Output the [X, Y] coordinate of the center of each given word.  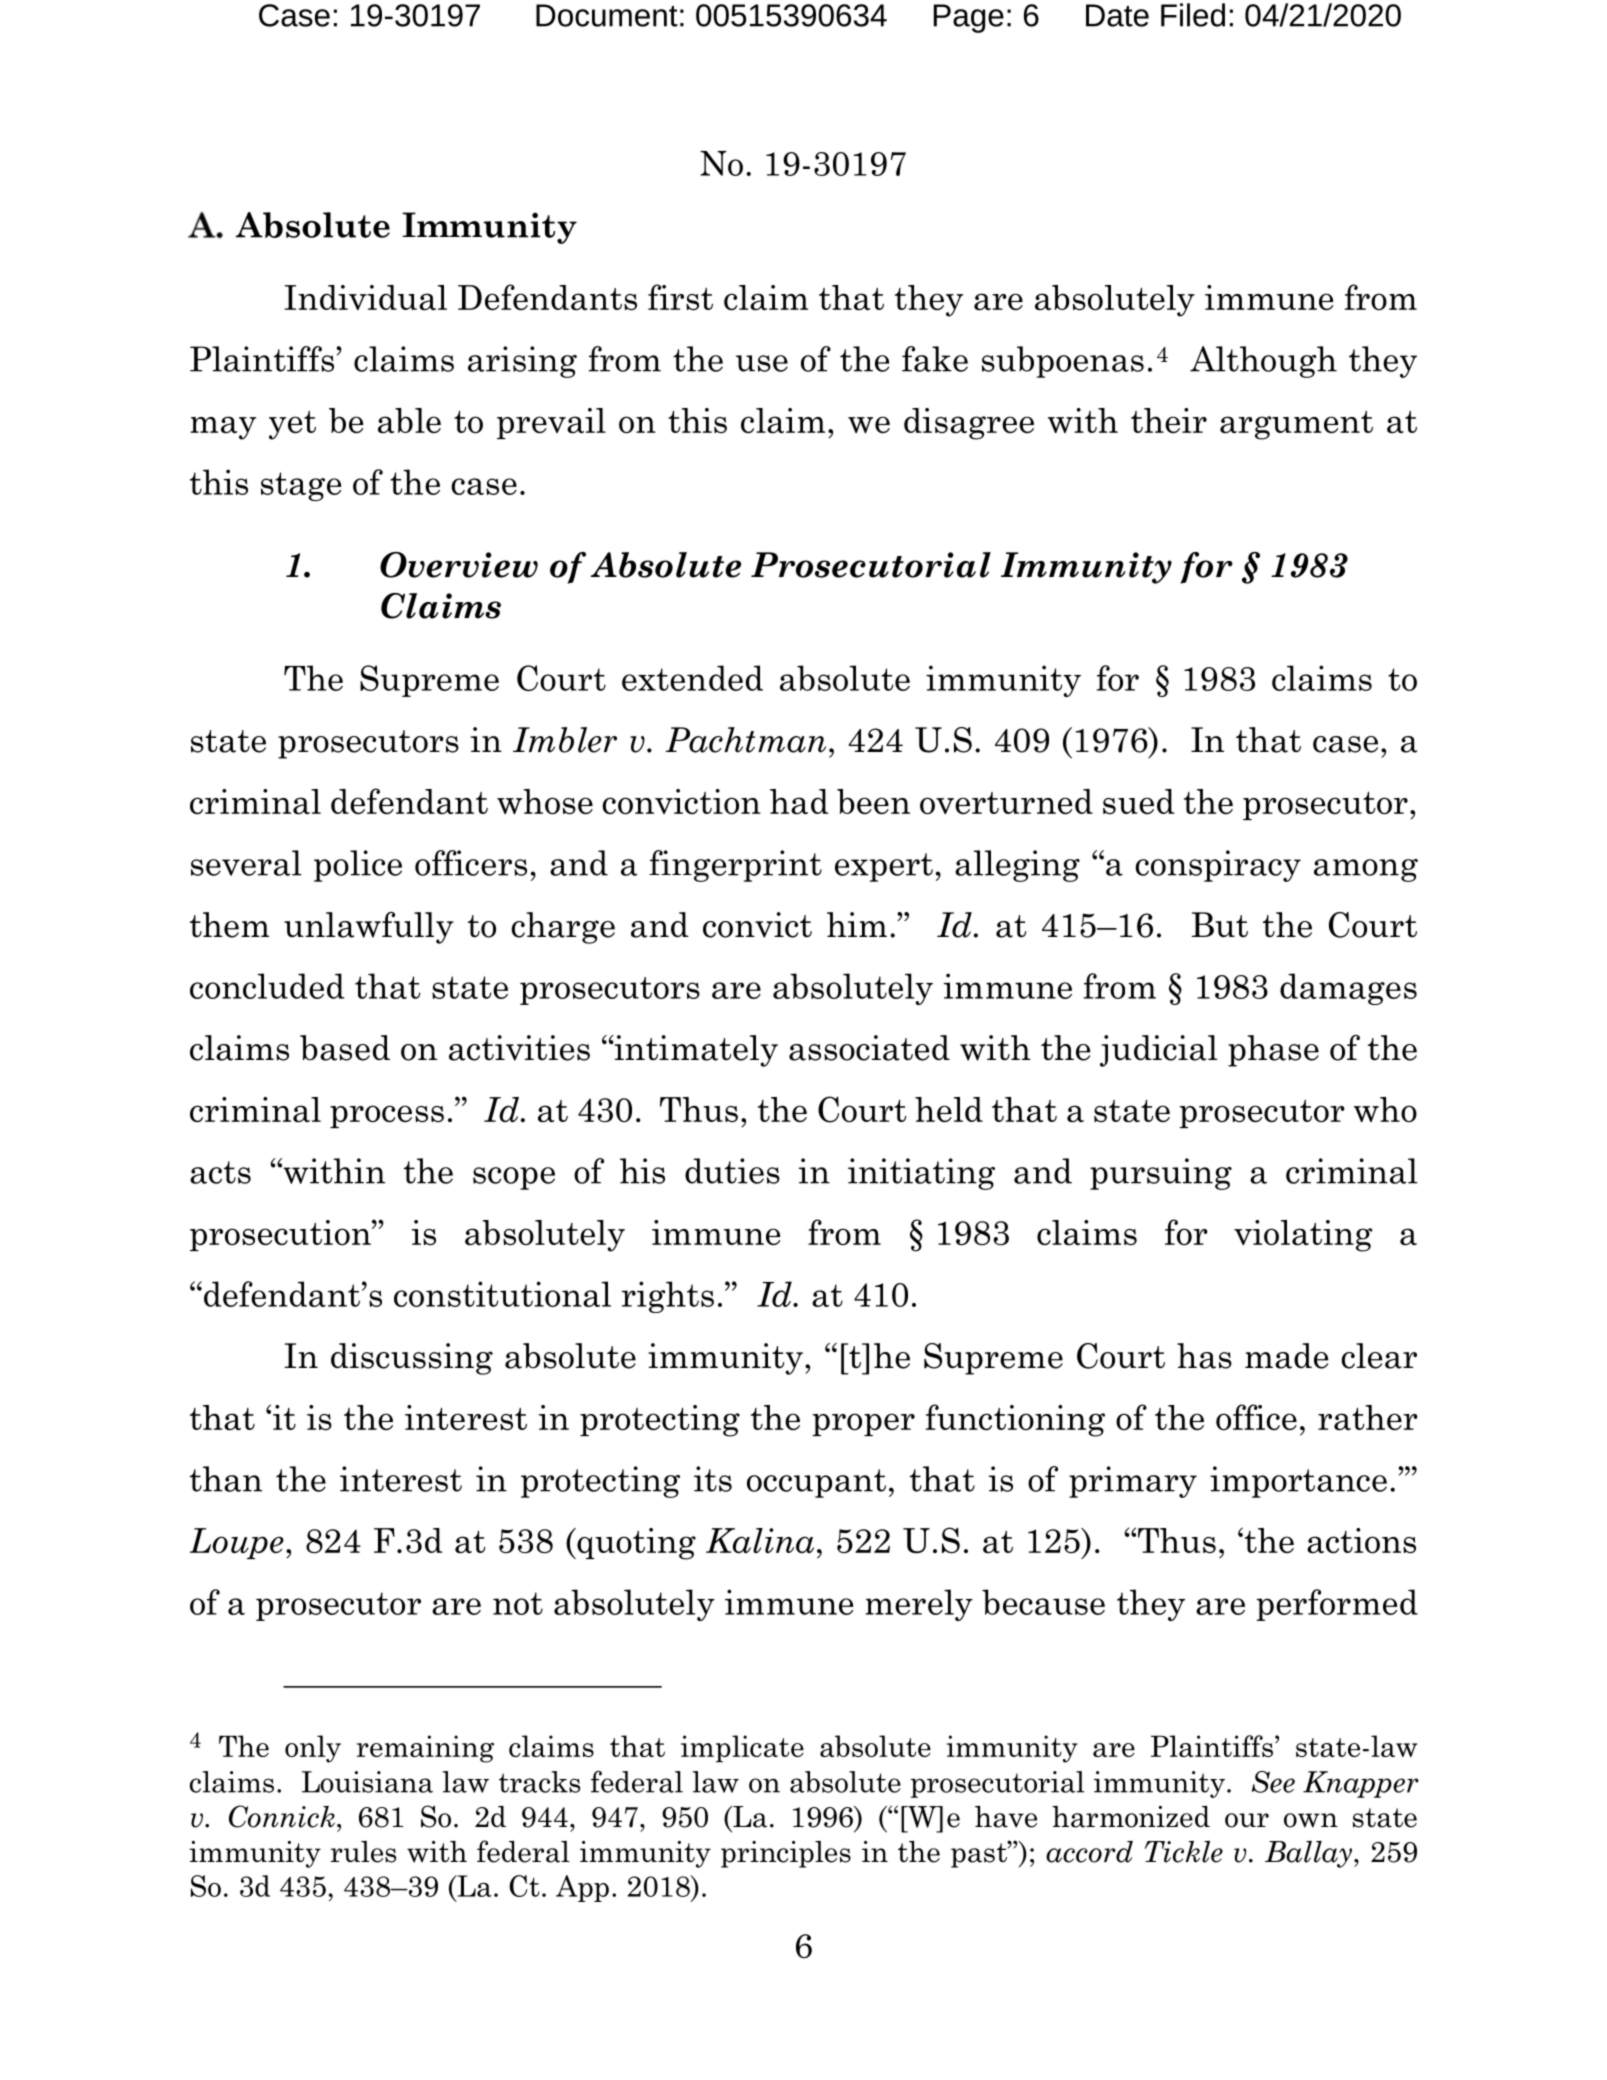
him [857, 924]
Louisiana [367, 1782]
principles [786, 1854]
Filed [1193, 15]
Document [607, 15]
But [1220, 925]
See [1273, 1782]
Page [969, 18]
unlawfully [369, 928]
